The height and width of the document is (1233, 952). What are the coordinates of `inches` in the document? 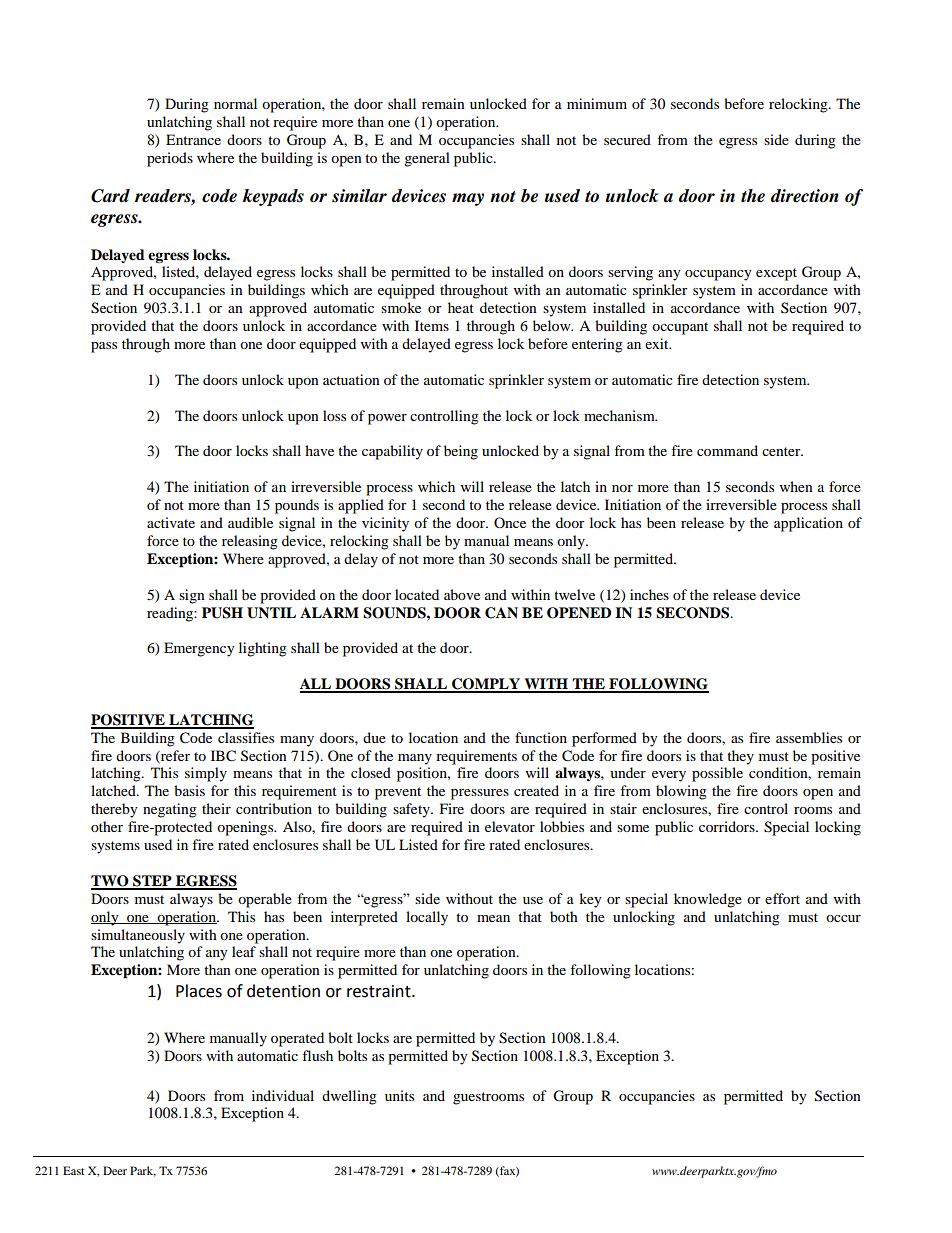 It's located at (649, 594).
